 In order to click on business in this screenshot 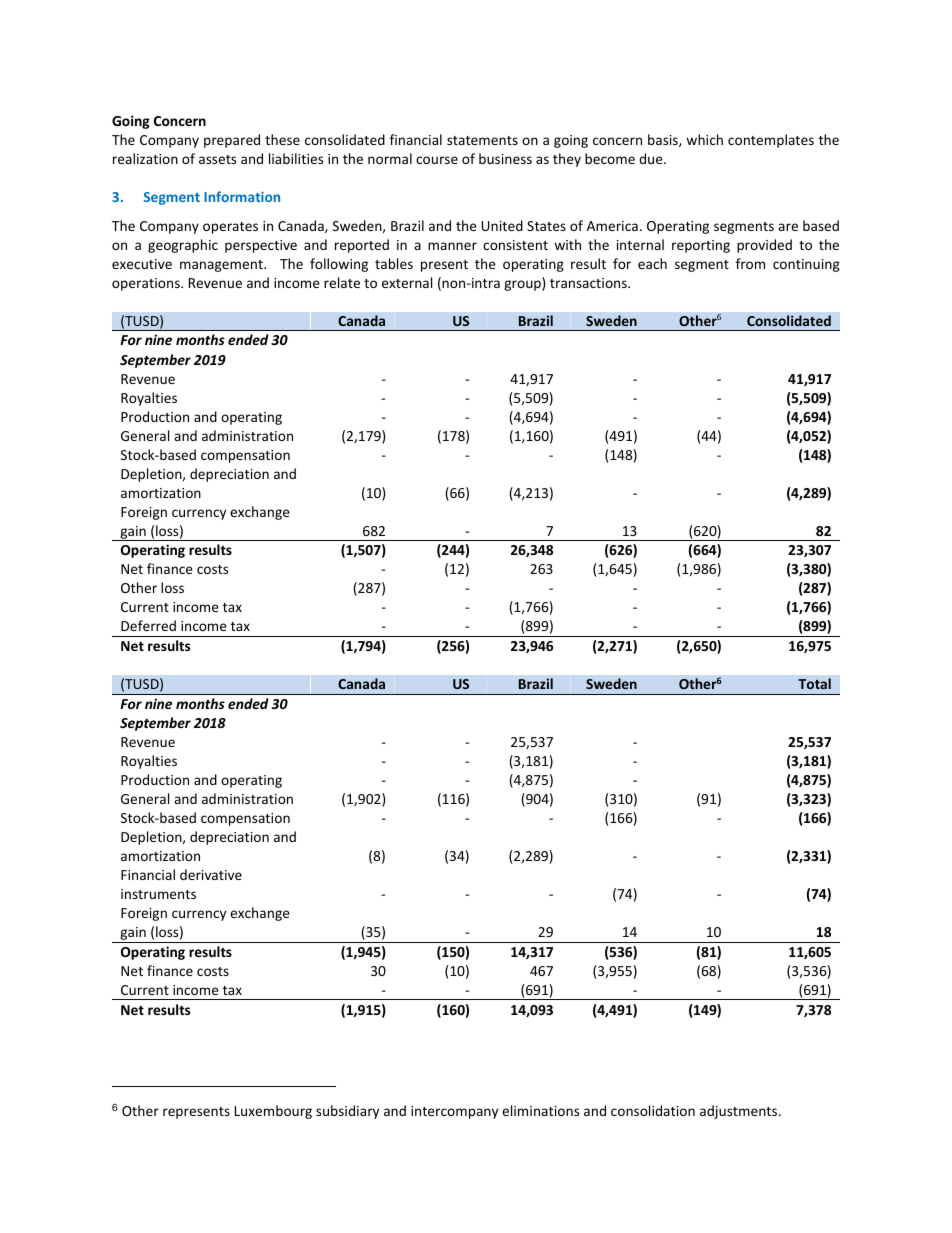, I will do `click(505, 158)`.
